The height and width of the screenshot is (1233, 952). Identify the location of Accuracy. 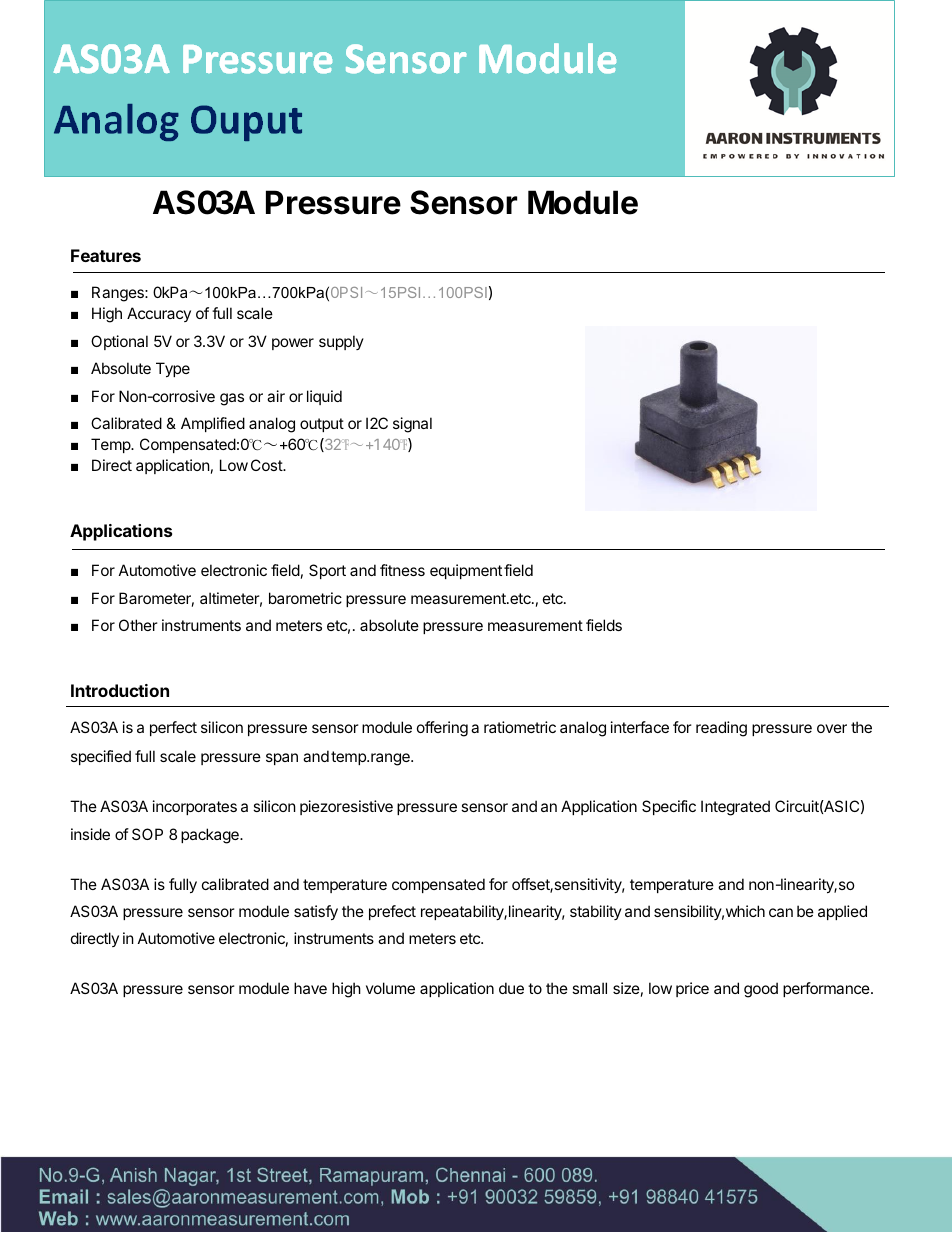
(159, 314).
